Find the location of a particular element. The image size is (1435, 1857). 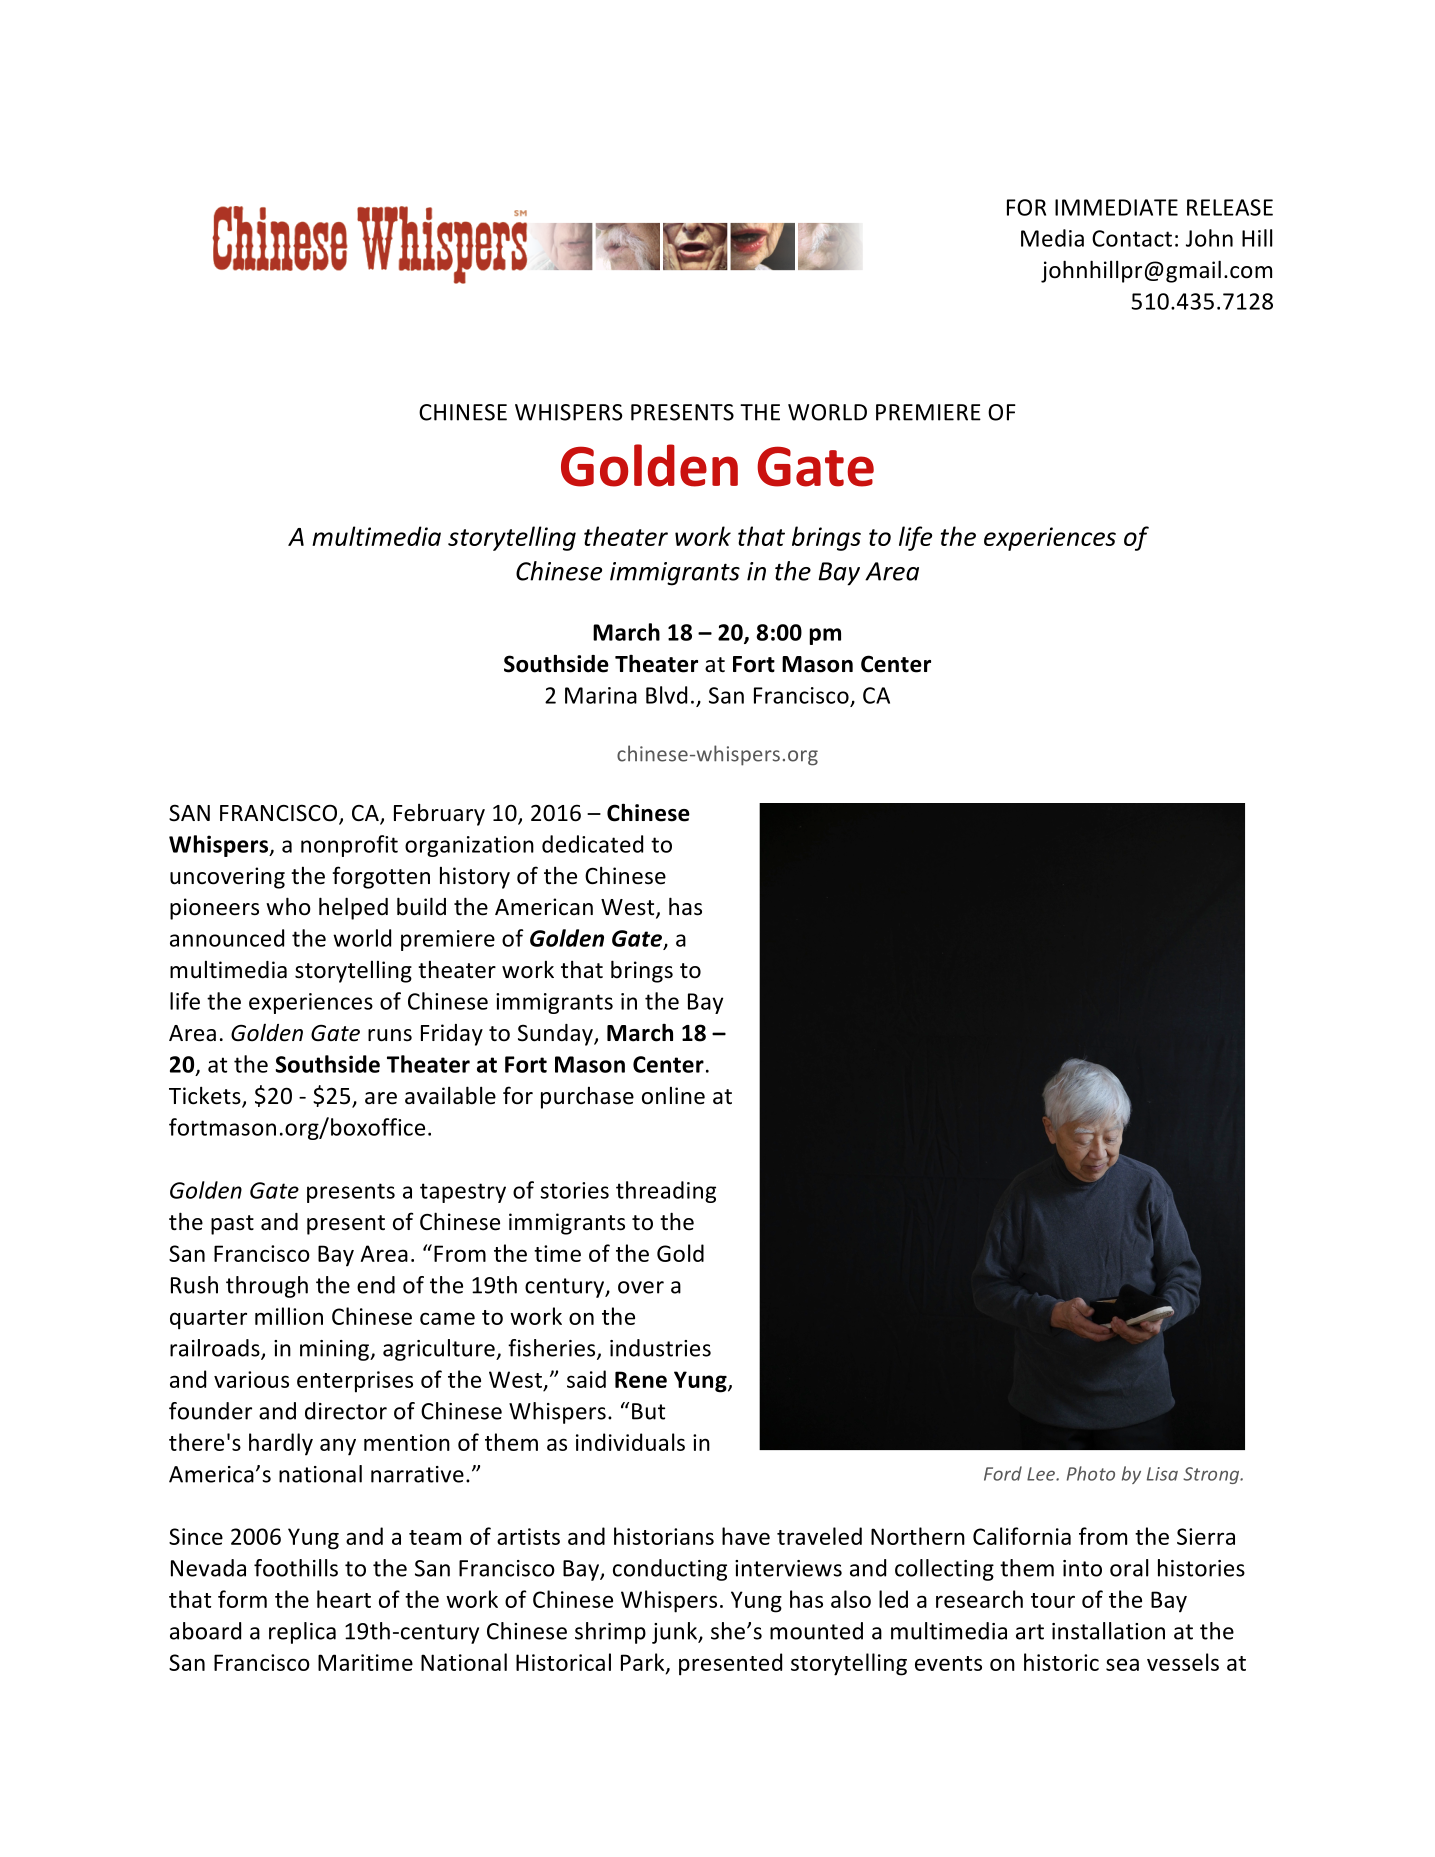

Contact is located at coordinates (1132, 238).
